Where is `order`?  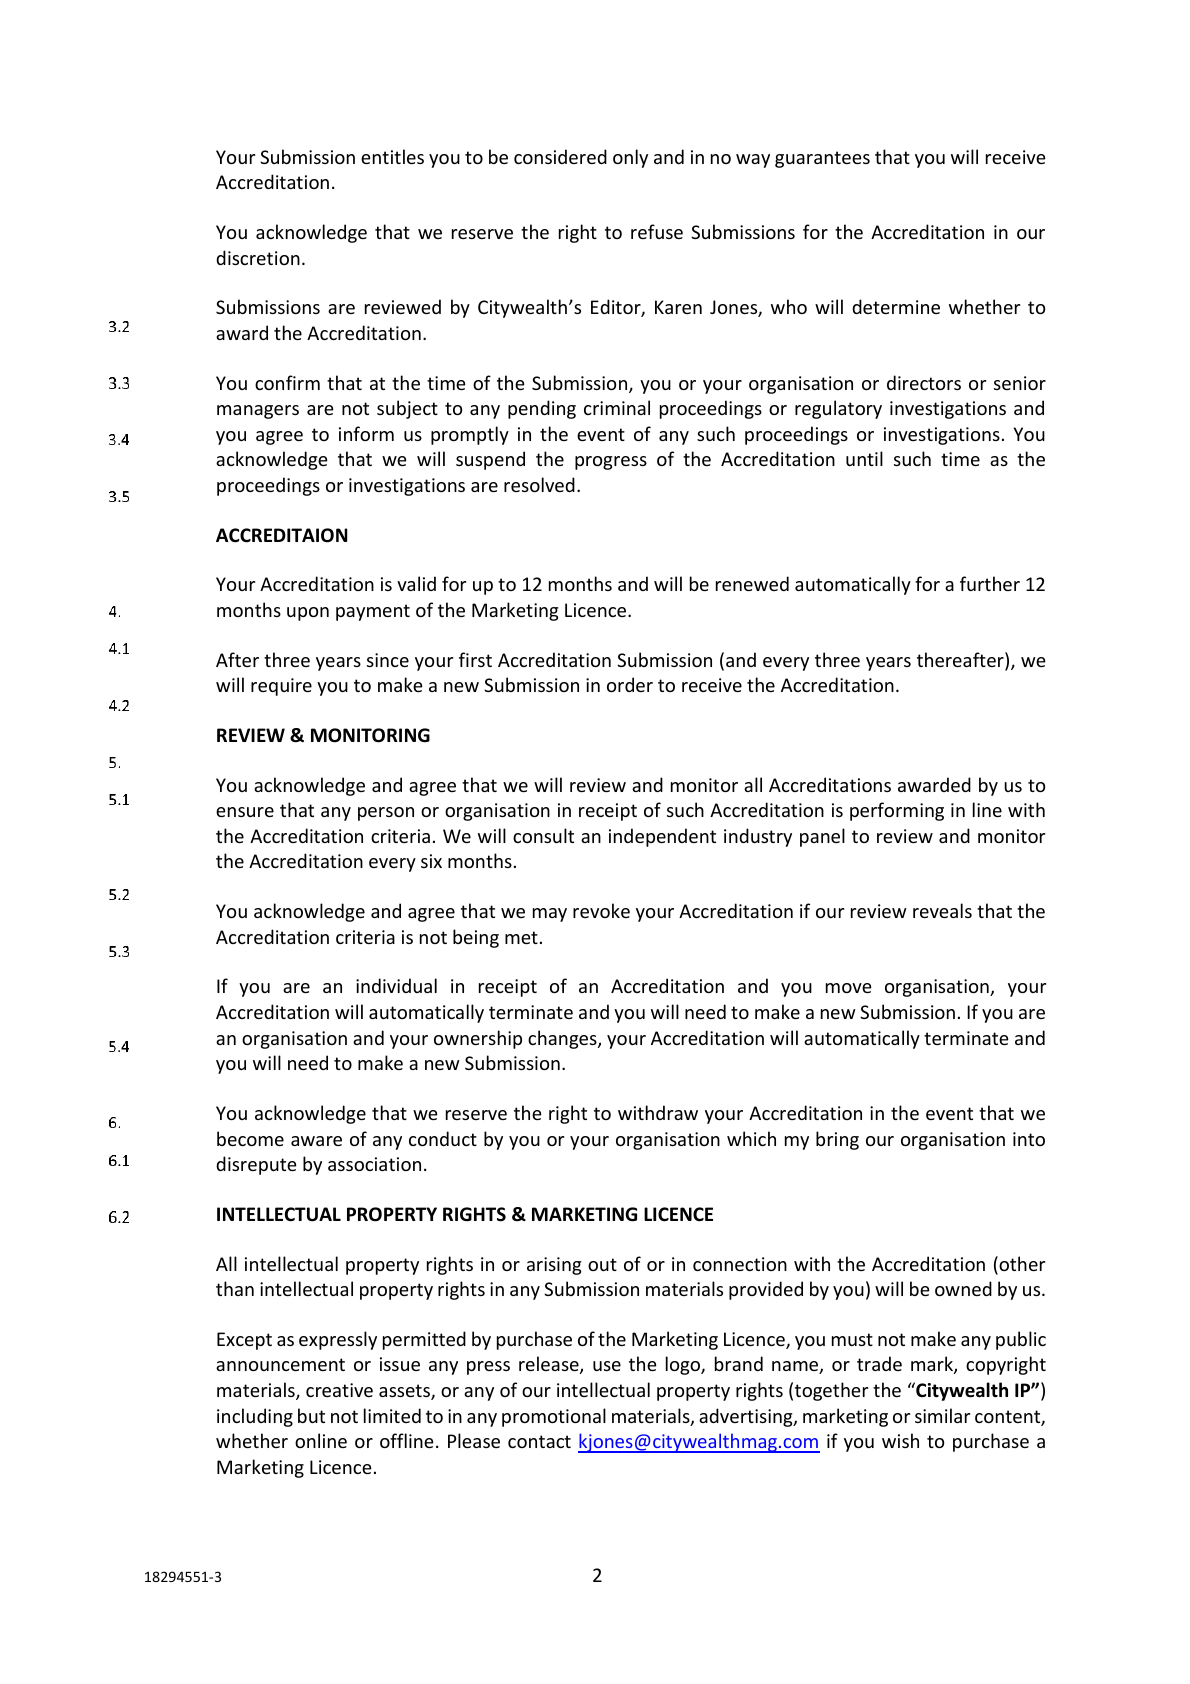
order is located at coordinates (630, 684).
